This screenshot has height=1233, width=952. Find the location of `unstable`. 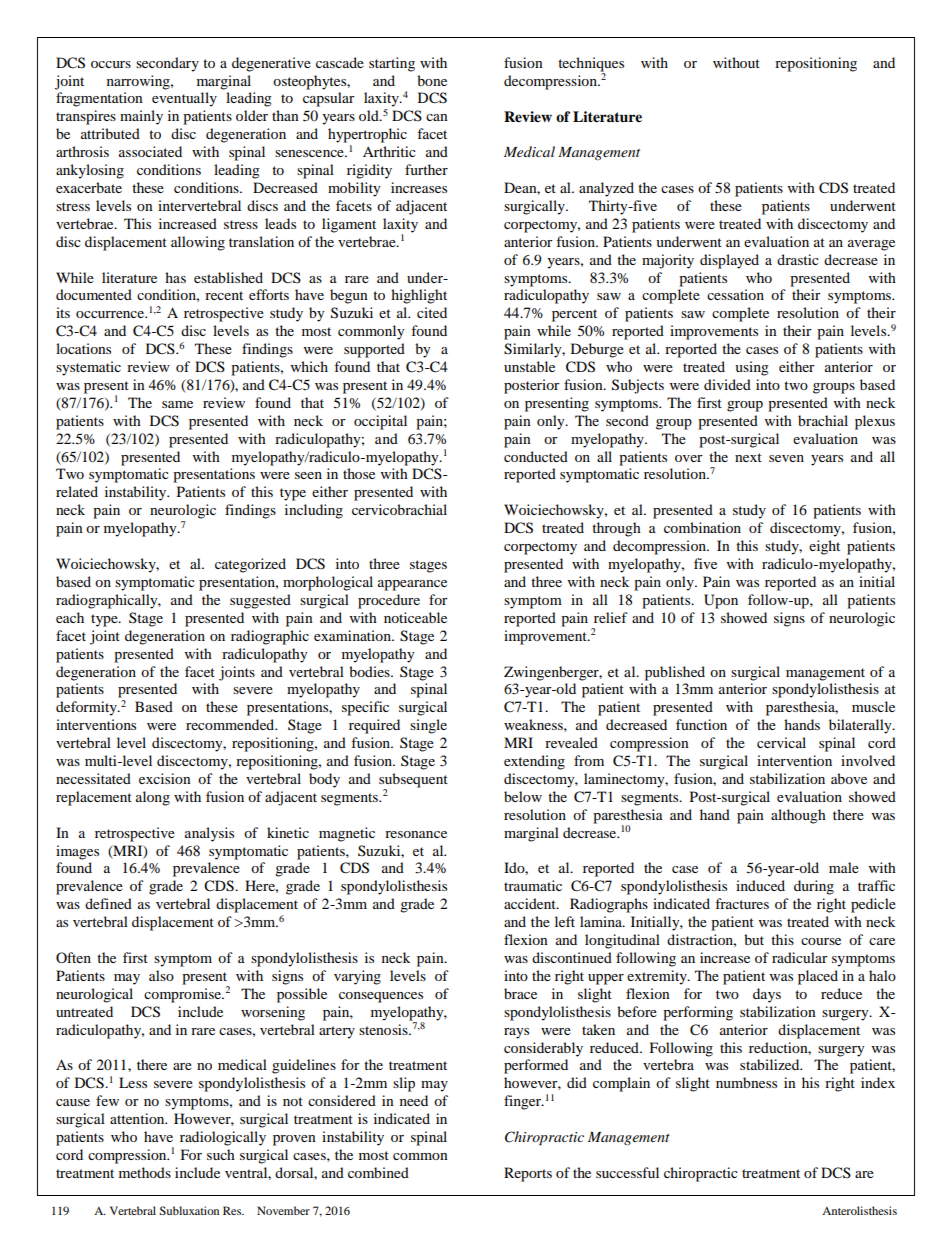

unstable is located at coordinates (529, 366).
